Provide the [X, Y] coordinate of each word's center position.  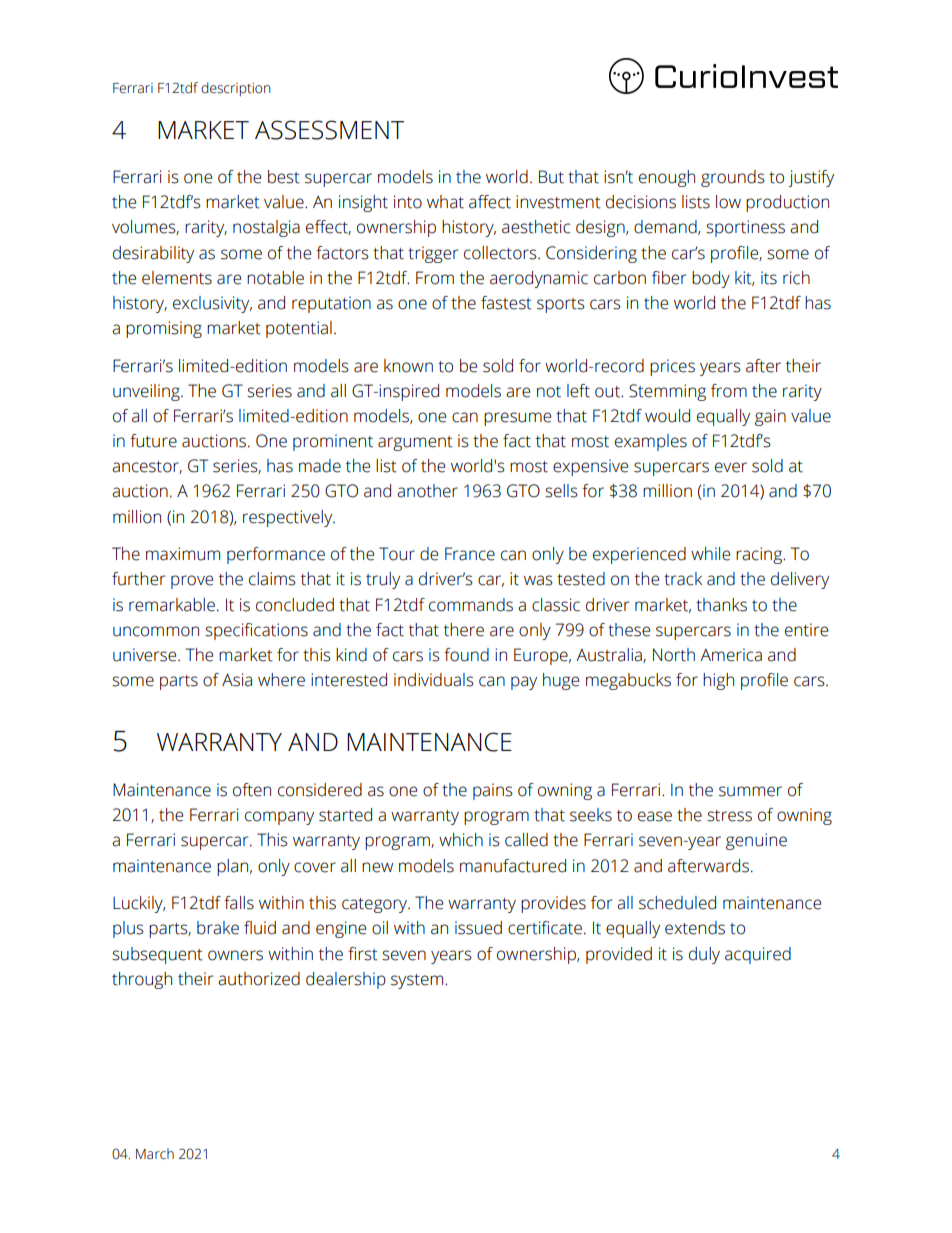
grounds [733, 178]
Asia [237, 680]
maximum [183, 554]
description [236, 89]
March [155, 1154]
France [470, 554]
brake [218, 928]
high [718, 681]
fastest [506, 303]
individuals [434, 680]
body [711, 279]
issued [478, 928]
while [710, 554]
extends [695, 928]
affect [490, 202]
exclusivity [212, 304]
